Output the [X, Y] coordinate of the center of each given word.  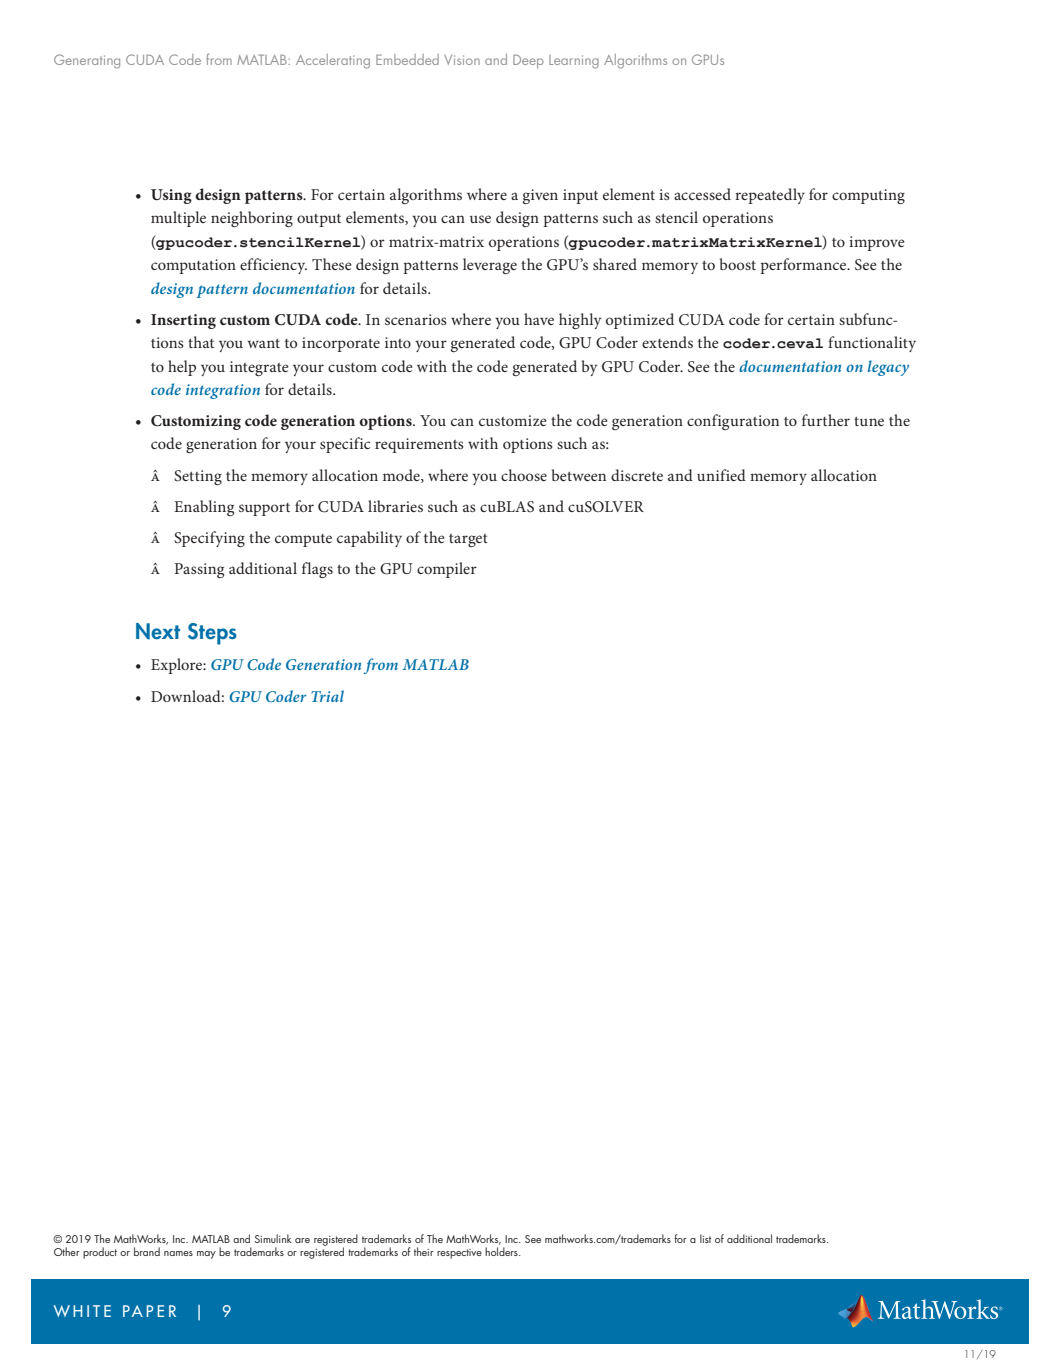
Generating [87, 61]
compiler [447, 570]
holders [502, 1251]
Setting [198, 477]
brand [147, 1251]
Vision [462, 60]
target [468, 540]
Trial [327, 696]
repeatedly [770, 196]
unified [721, 475]
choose [524, 475]
